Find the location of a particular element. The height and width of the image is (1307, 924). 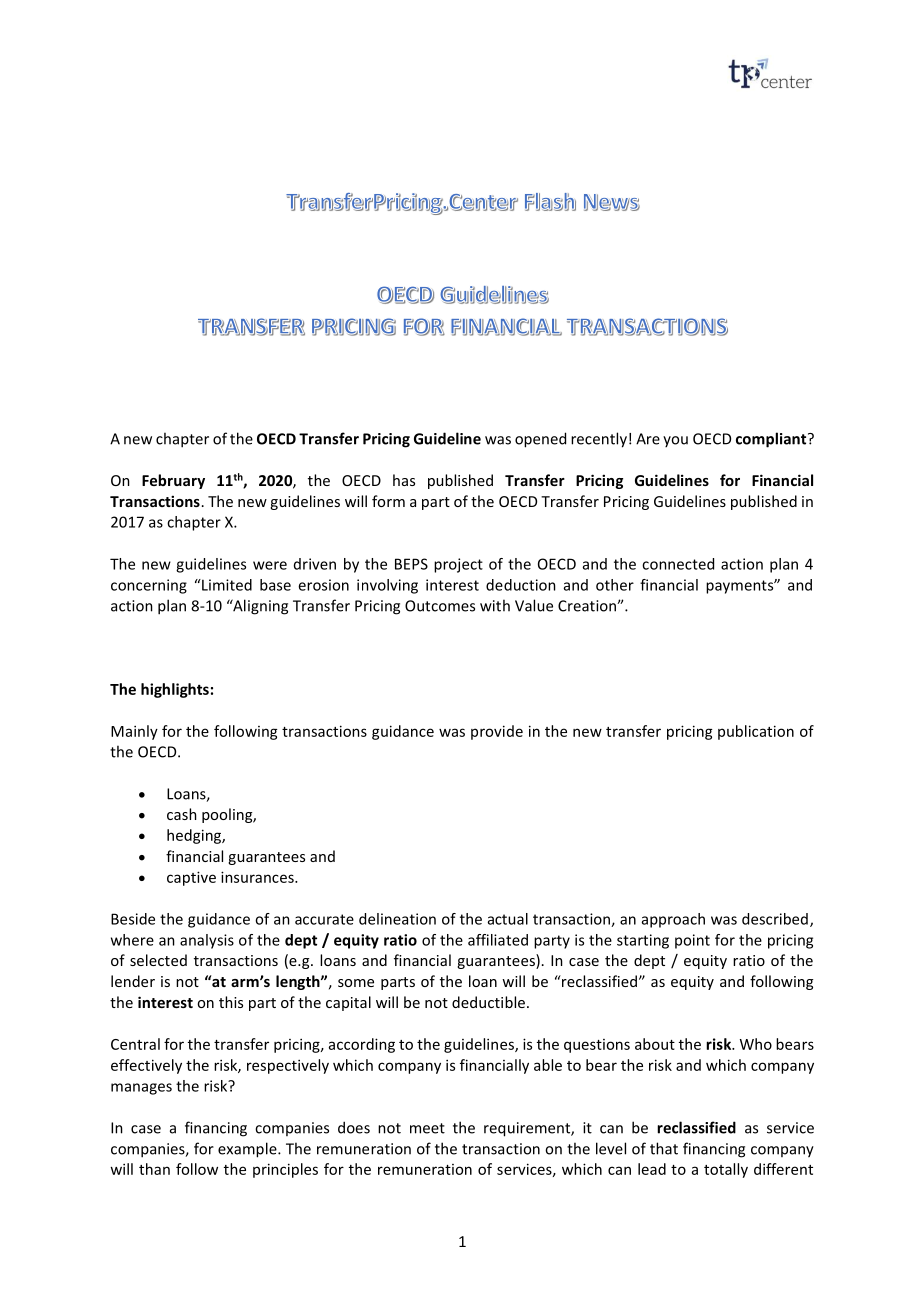

approach is located at coordinates (673, 920).
